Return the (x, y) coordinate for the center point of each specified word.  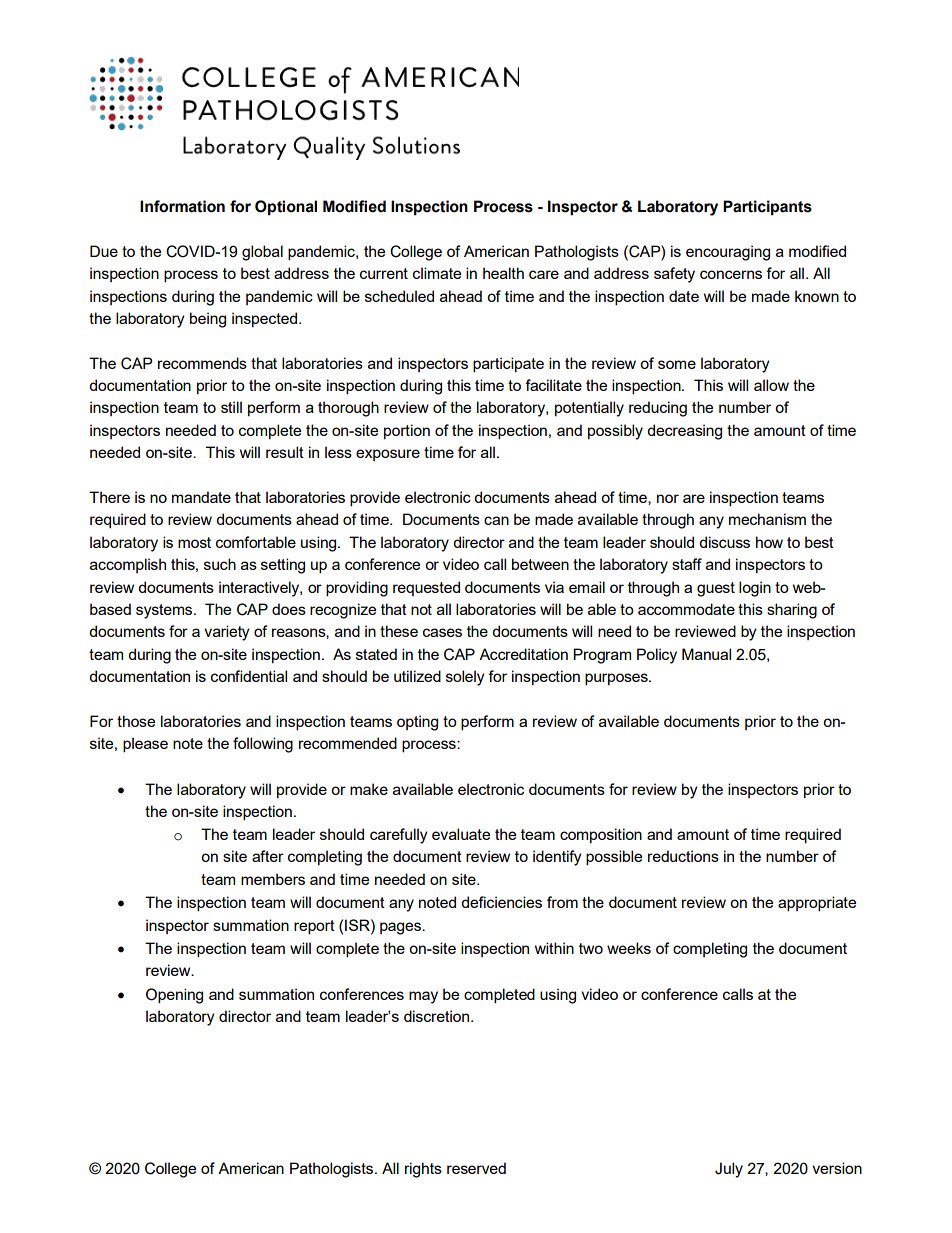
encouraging (728, 253)
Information (182, 206)
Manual (706, 654)
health (503, 273)
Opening (174, 996)
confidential (249, 676)
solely (465, 678)
